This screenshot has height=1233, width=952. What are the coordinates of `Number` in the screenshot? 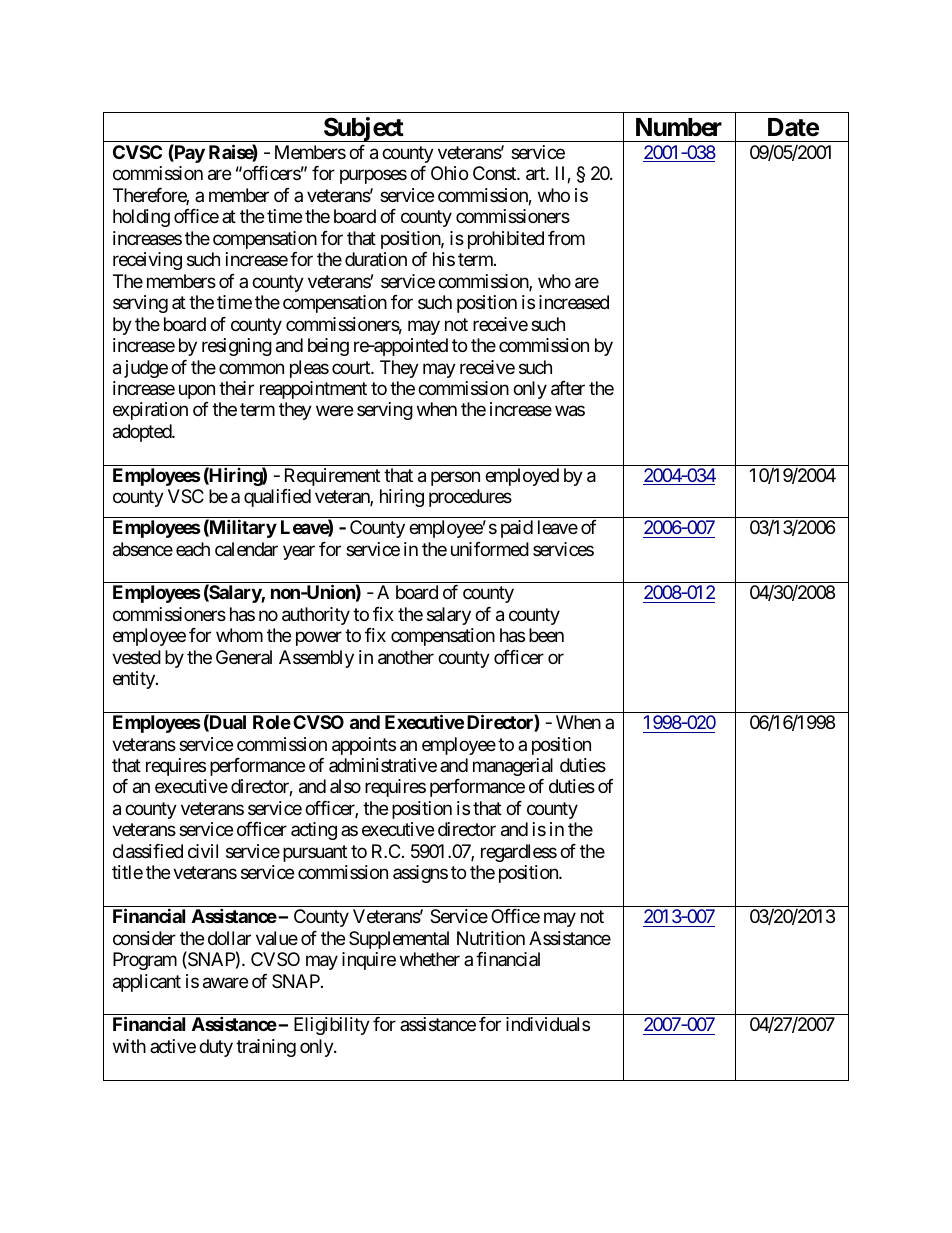 It's located at (679, 127).
